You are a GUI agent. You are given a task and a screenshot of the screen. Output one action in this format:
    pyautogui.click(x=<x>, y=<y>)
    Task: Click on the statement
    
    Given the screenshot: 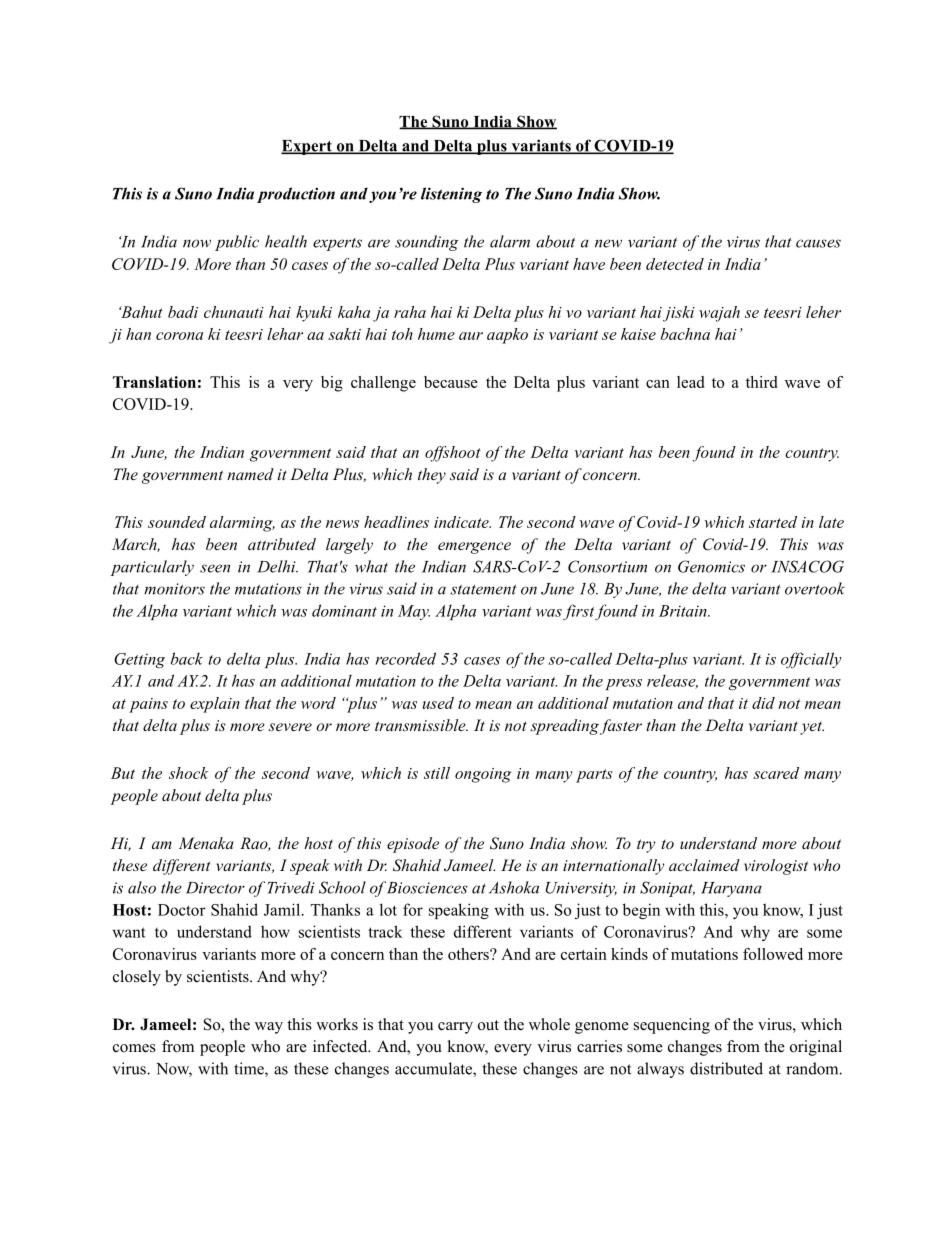 What is the action you would take?
    pyautogui.click(x=483, y=590)
